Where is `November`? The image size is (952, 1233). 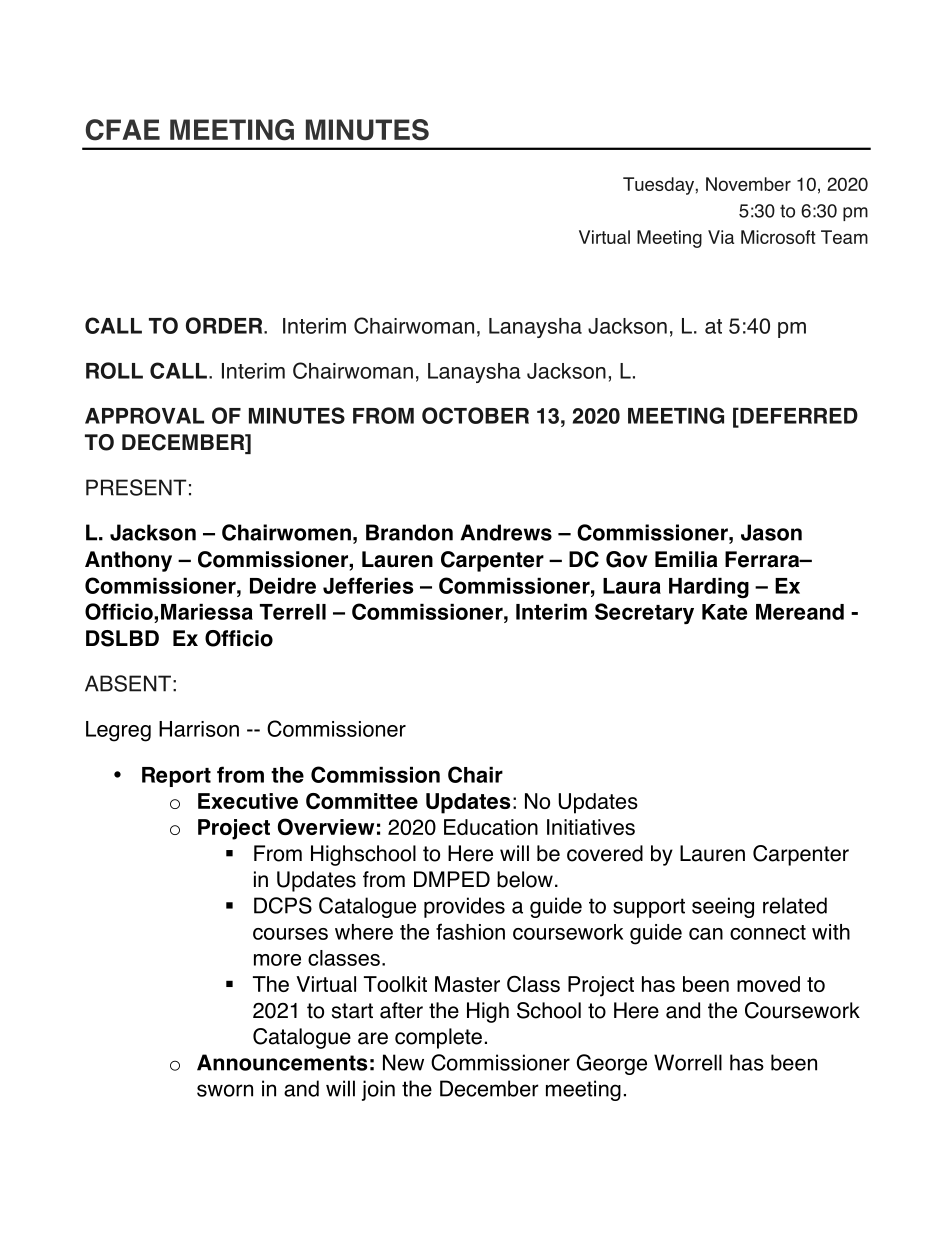 November is located at coordinates (748, 184).
